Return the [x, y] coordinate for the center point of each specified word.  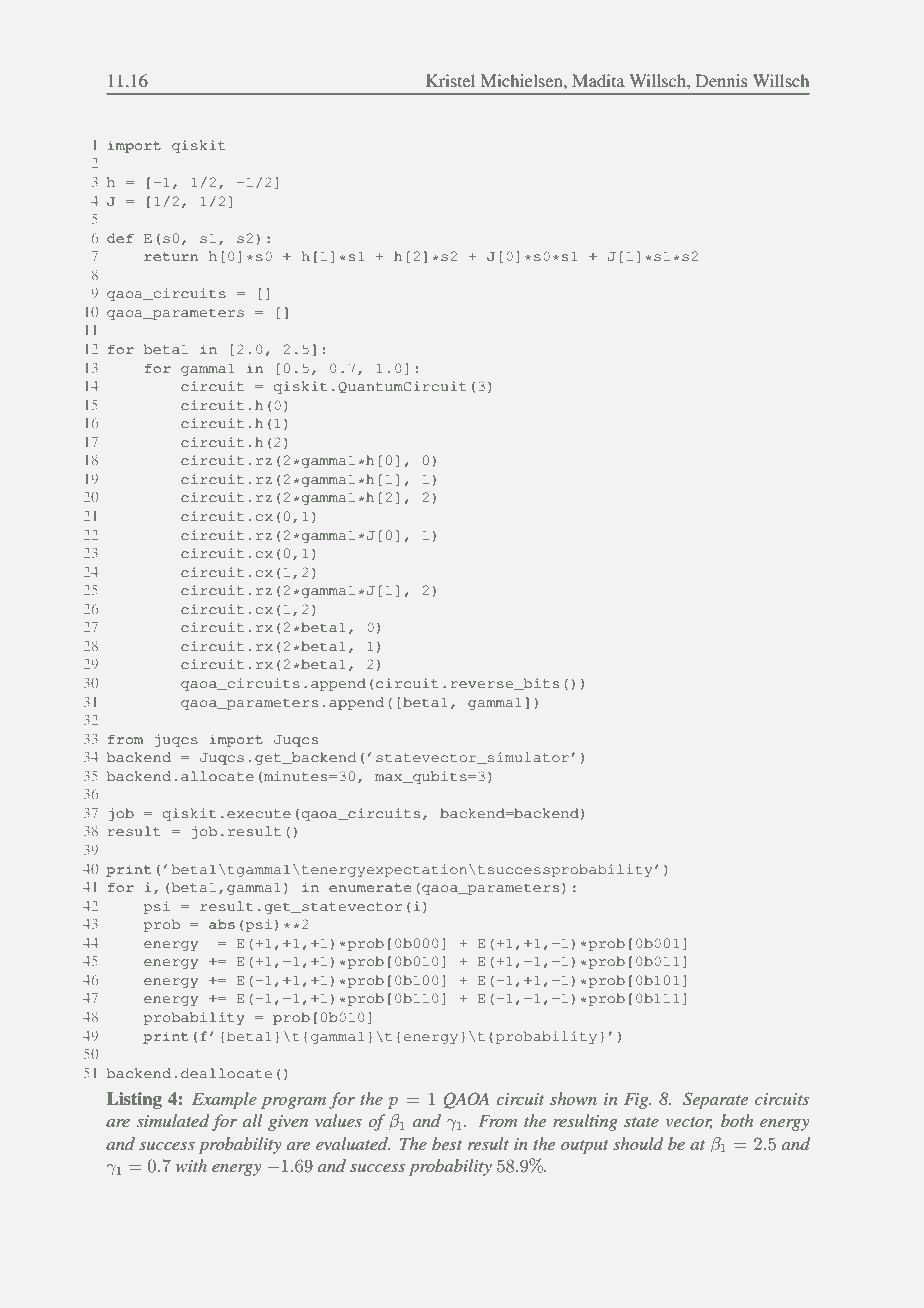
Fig [637, 1101]
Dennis [721, 80]
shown [573, 1098]
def [120, 238]
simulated [173, 1120]
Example [224, 1100]
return [171, 256]
